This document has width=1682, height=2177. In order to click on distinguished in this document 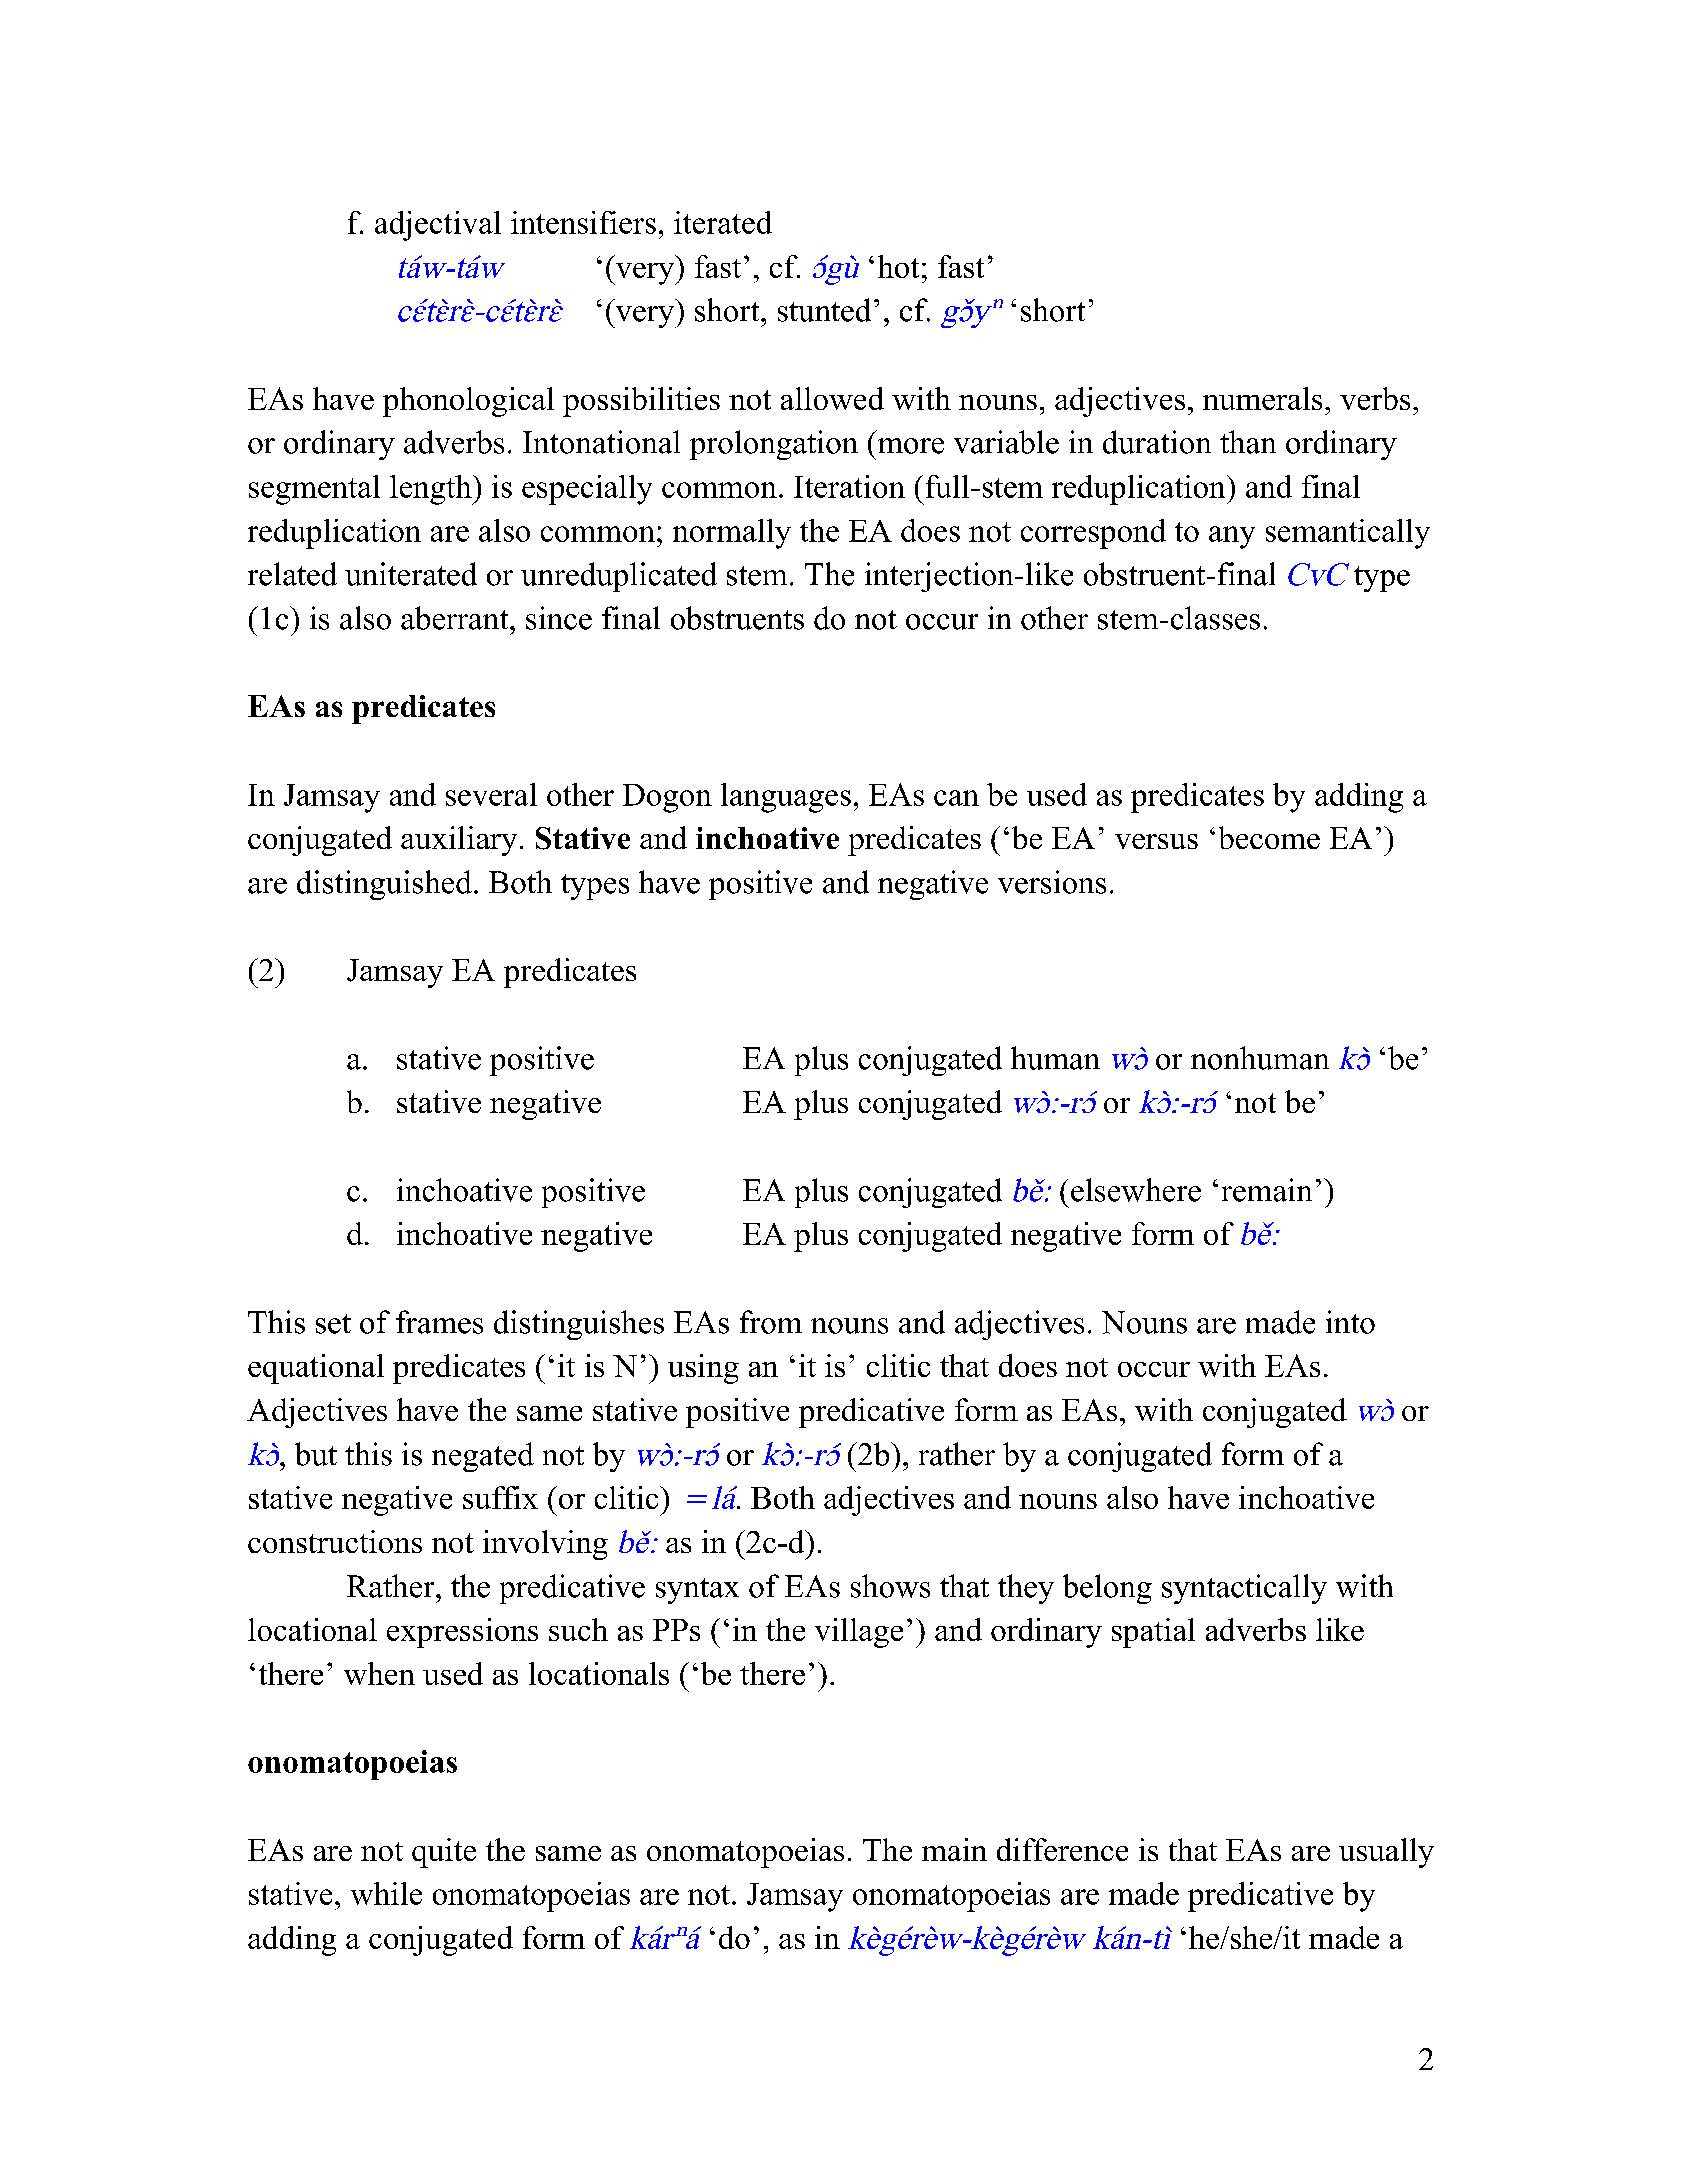, I will do `click(384, 885)`.
